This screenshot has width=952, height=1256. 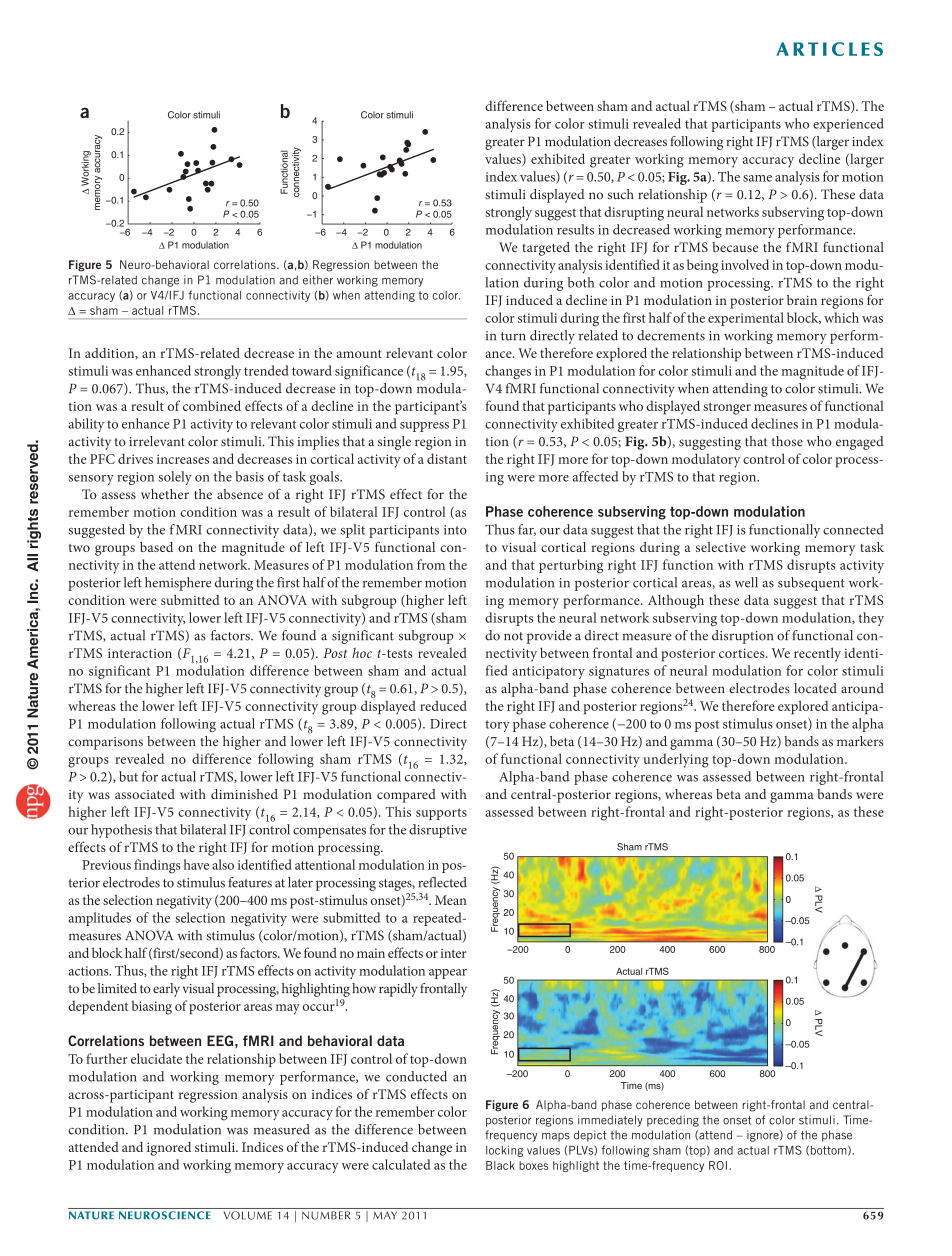 What do you see at coordinates (757, 178) in the screenshot?
I see `same` at bounding box center [757, 178].
